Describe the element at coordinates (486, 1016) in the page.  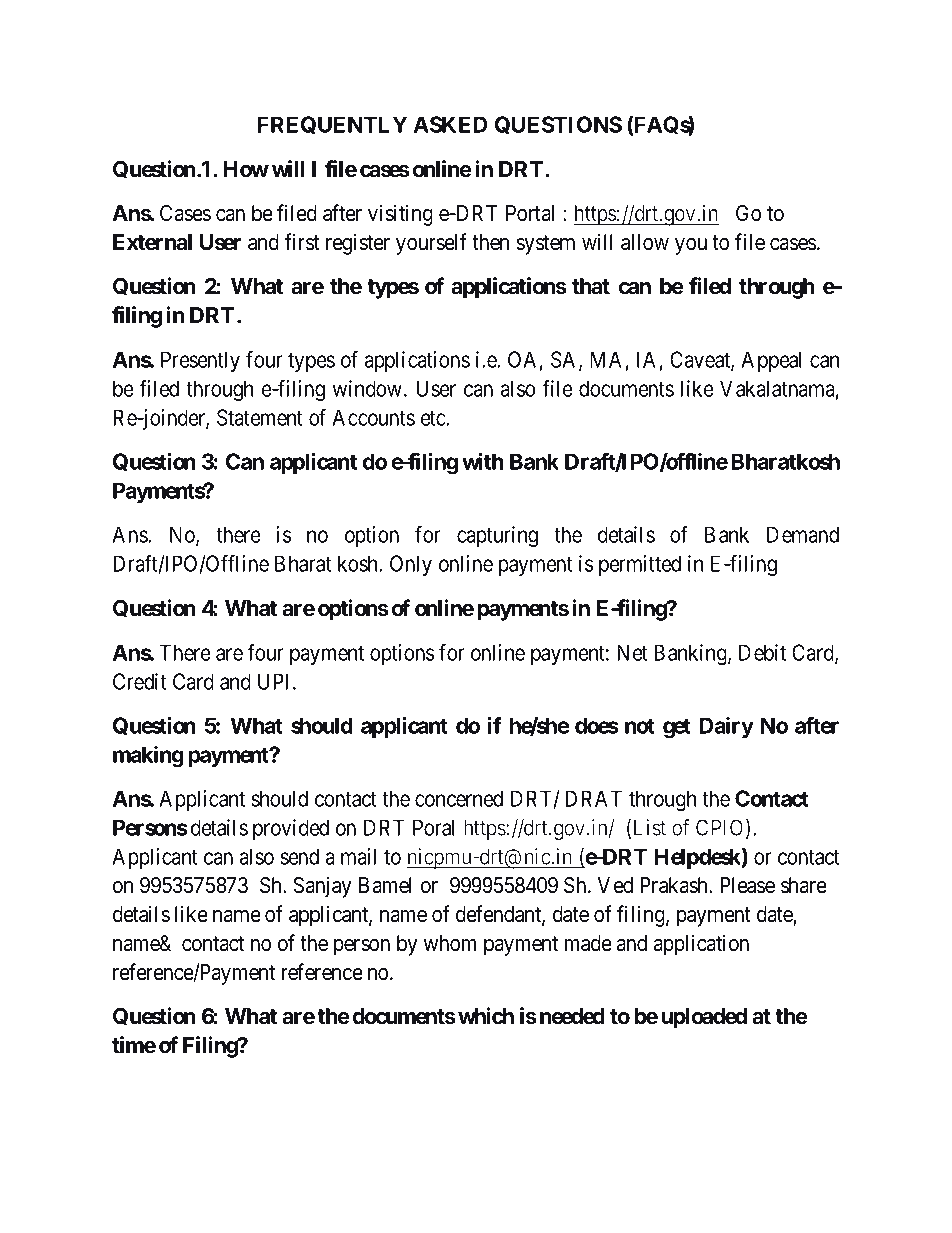
I see `which` at that location.
